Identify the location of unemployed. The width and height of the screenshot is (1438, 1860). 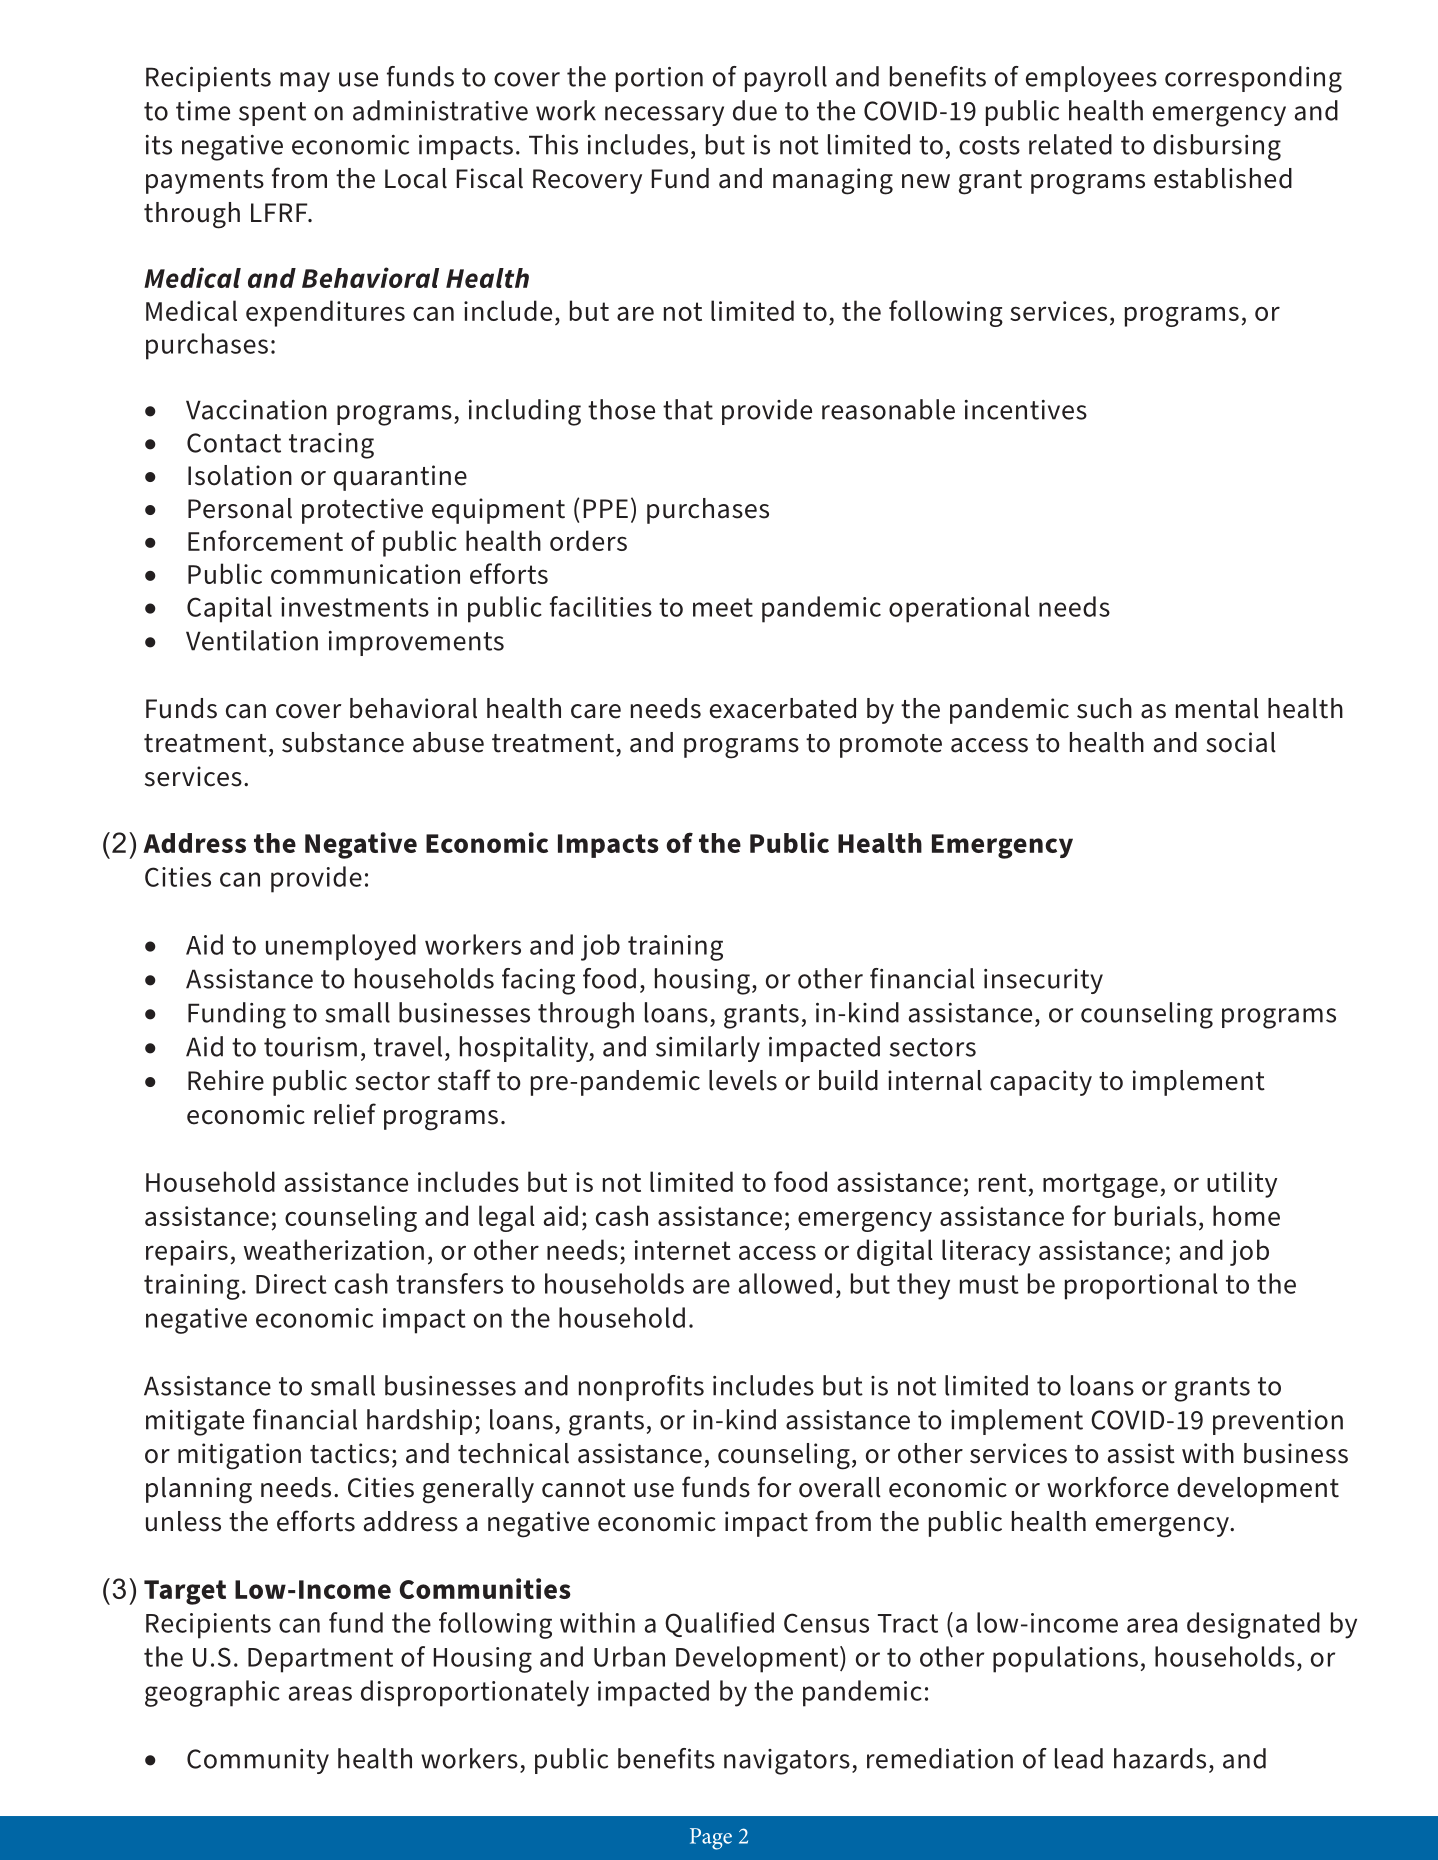
(341, 947).
